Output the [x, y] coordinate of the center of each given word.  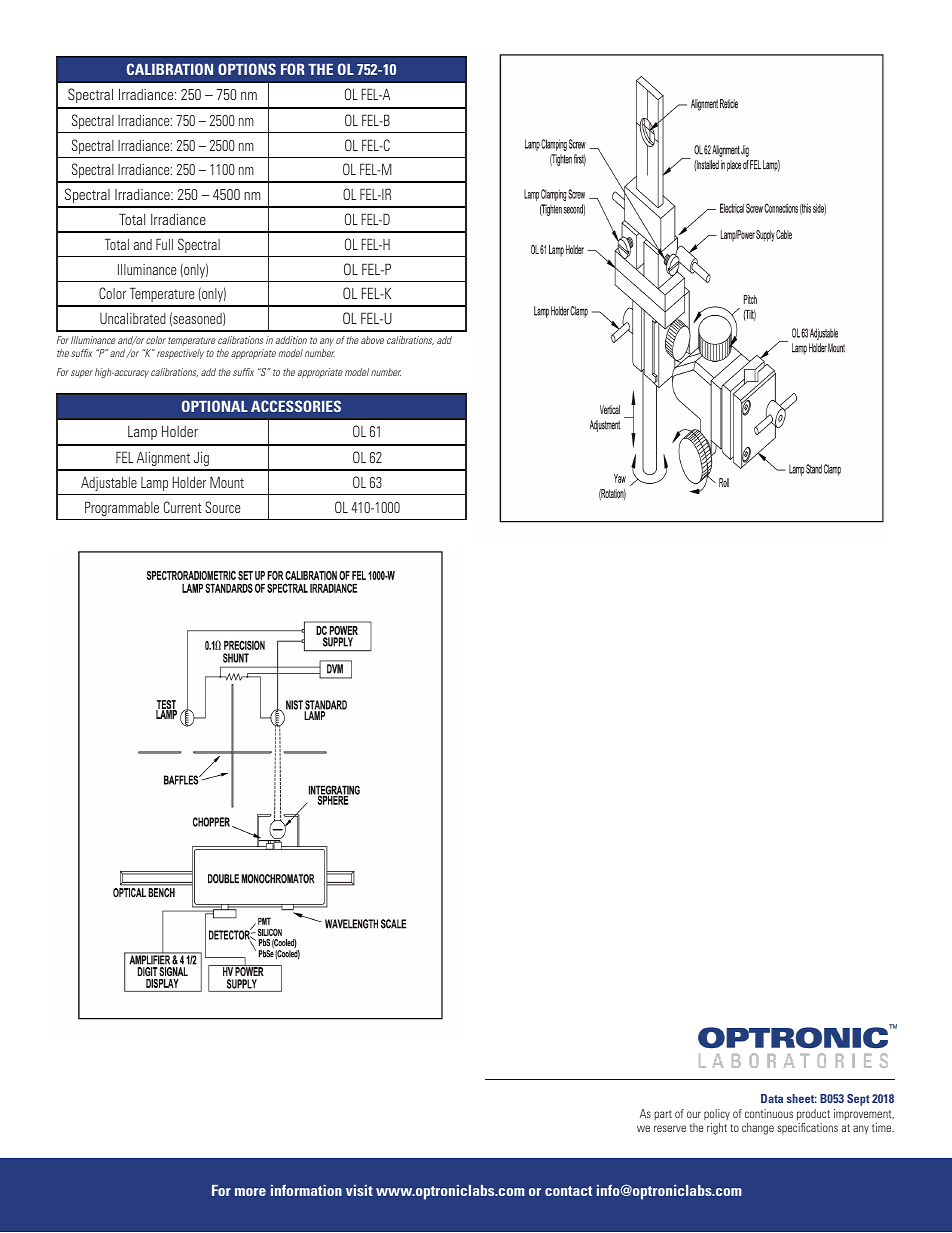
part [663, 1115]
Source [222, 507]
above [372, 340]
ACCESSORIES [296, 406]
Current [182, 507]
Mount [227, 482]
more [250, 1192]
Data [772, 1098]
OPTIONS [247, 69]
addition [291, 340]
